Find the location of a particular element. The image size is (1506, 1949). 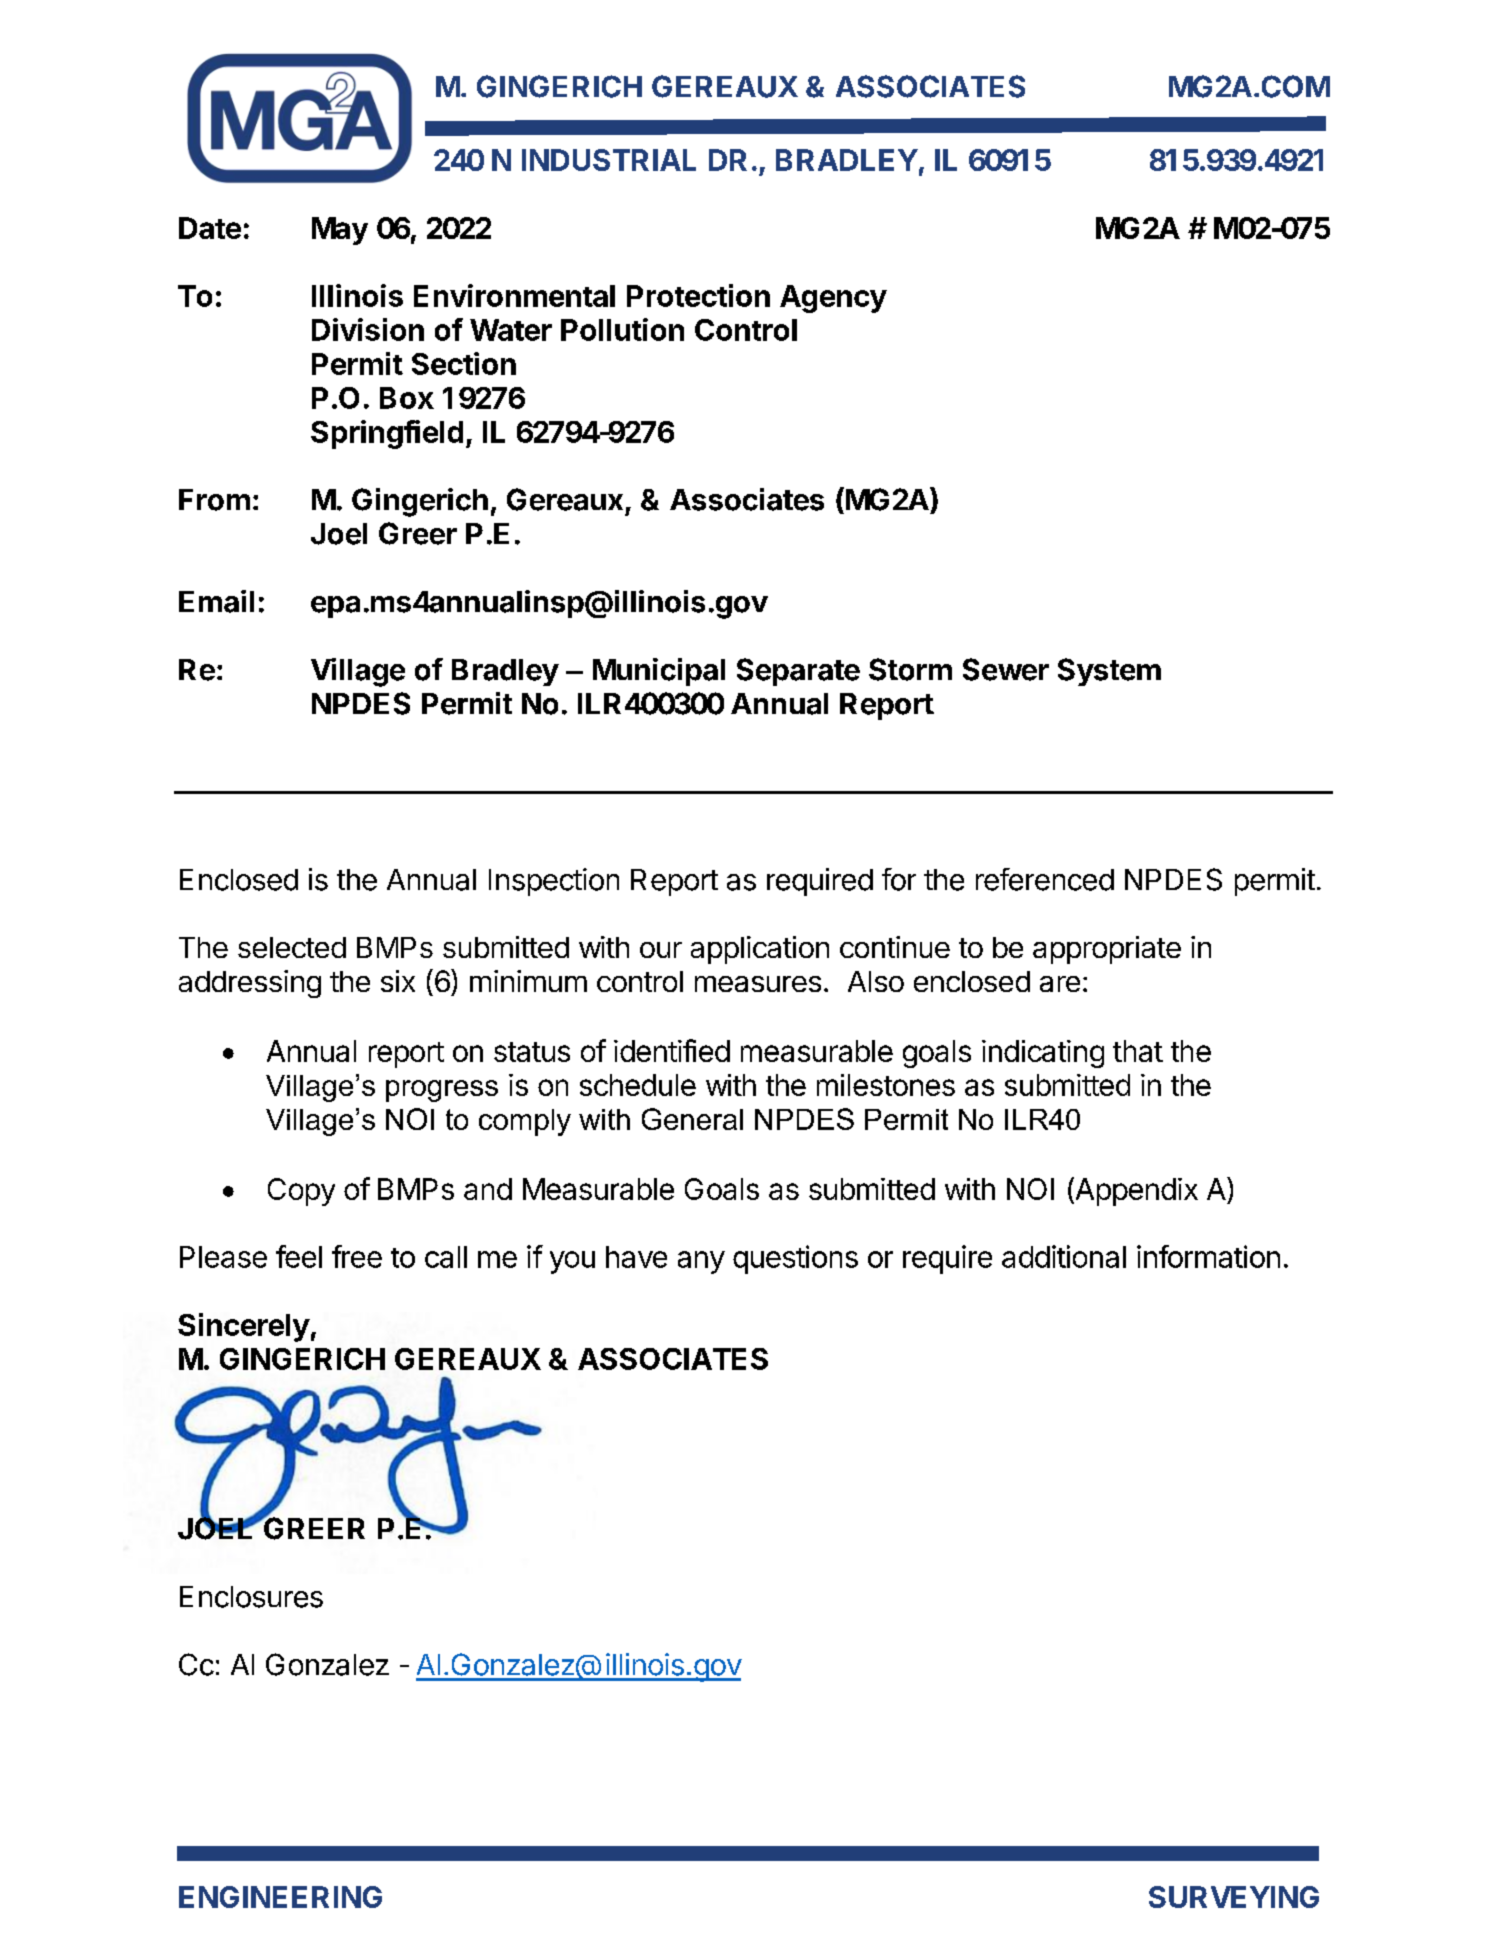

System is located at coordinates (1109, 672).
